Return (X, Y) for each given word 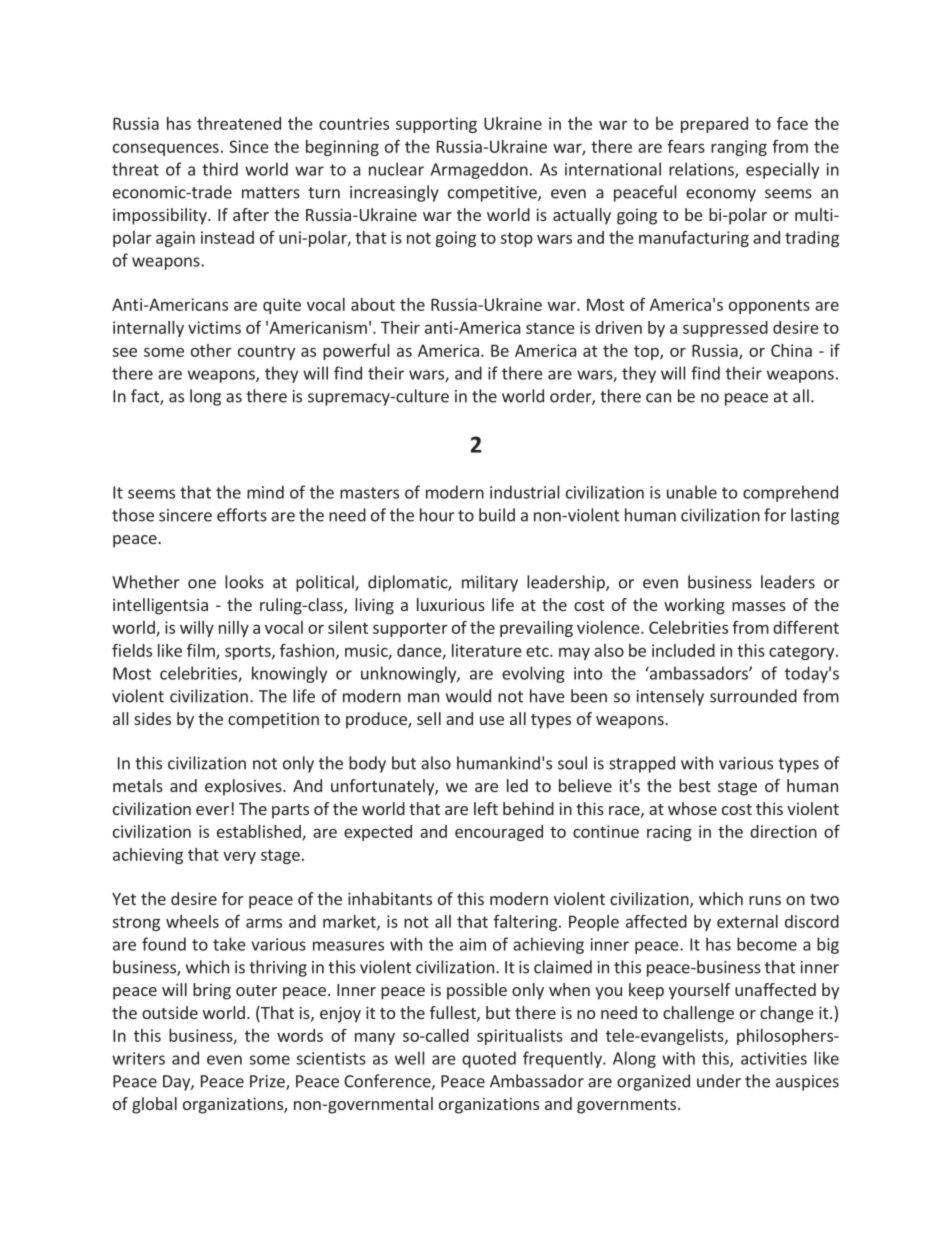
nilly (234, 629)
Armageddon (479, 170)
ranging (739, 148)
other (211, 350)
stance (550, 328)
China (791, 350)
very (239, 857)
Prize (268, 1082)
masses (759, 606)
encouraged (499, 833)
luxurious (451, 604)
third (220, 169)
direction (783, 831)
